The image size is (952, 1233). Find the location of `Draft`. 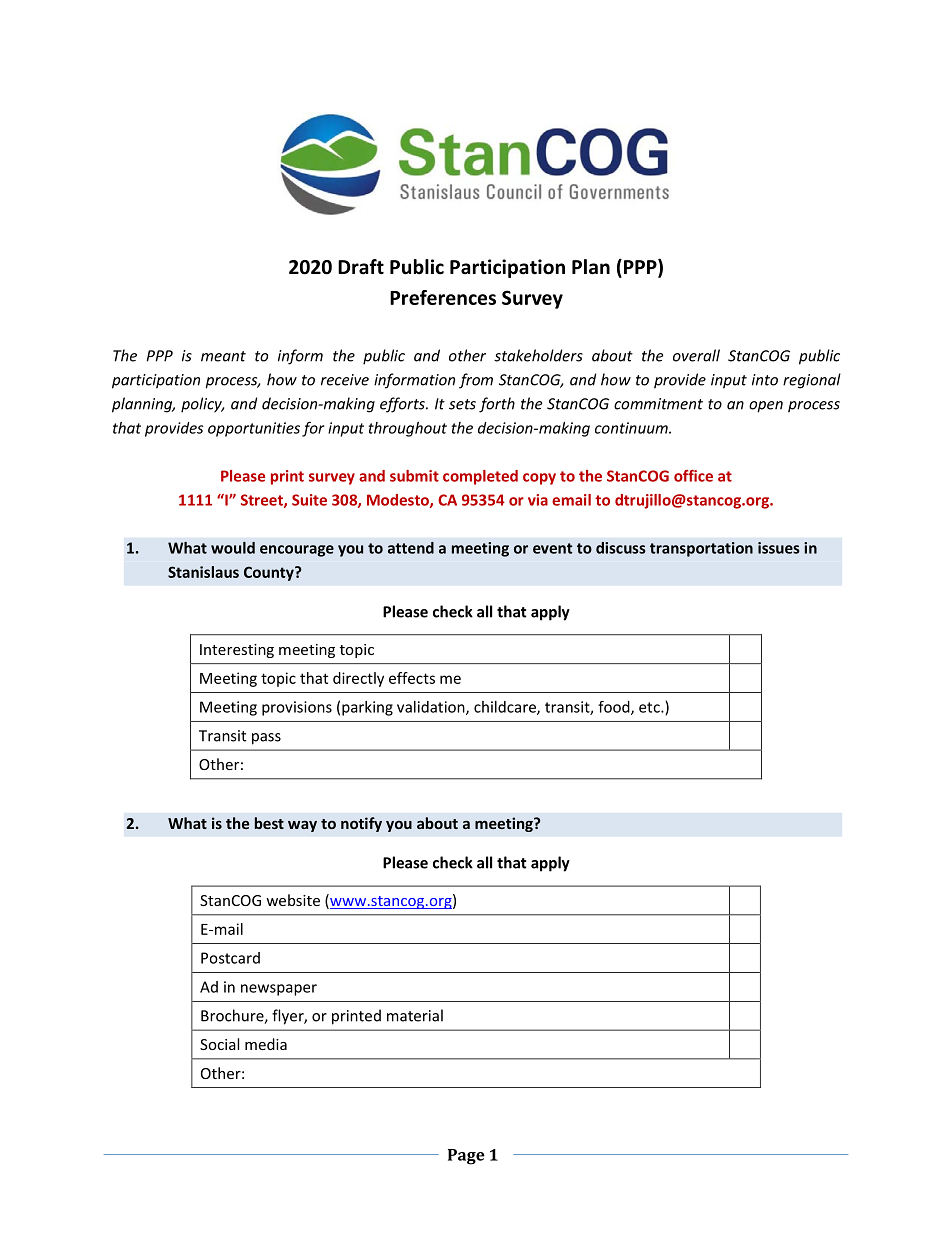

Draft is located at coordinates (361, 267).
